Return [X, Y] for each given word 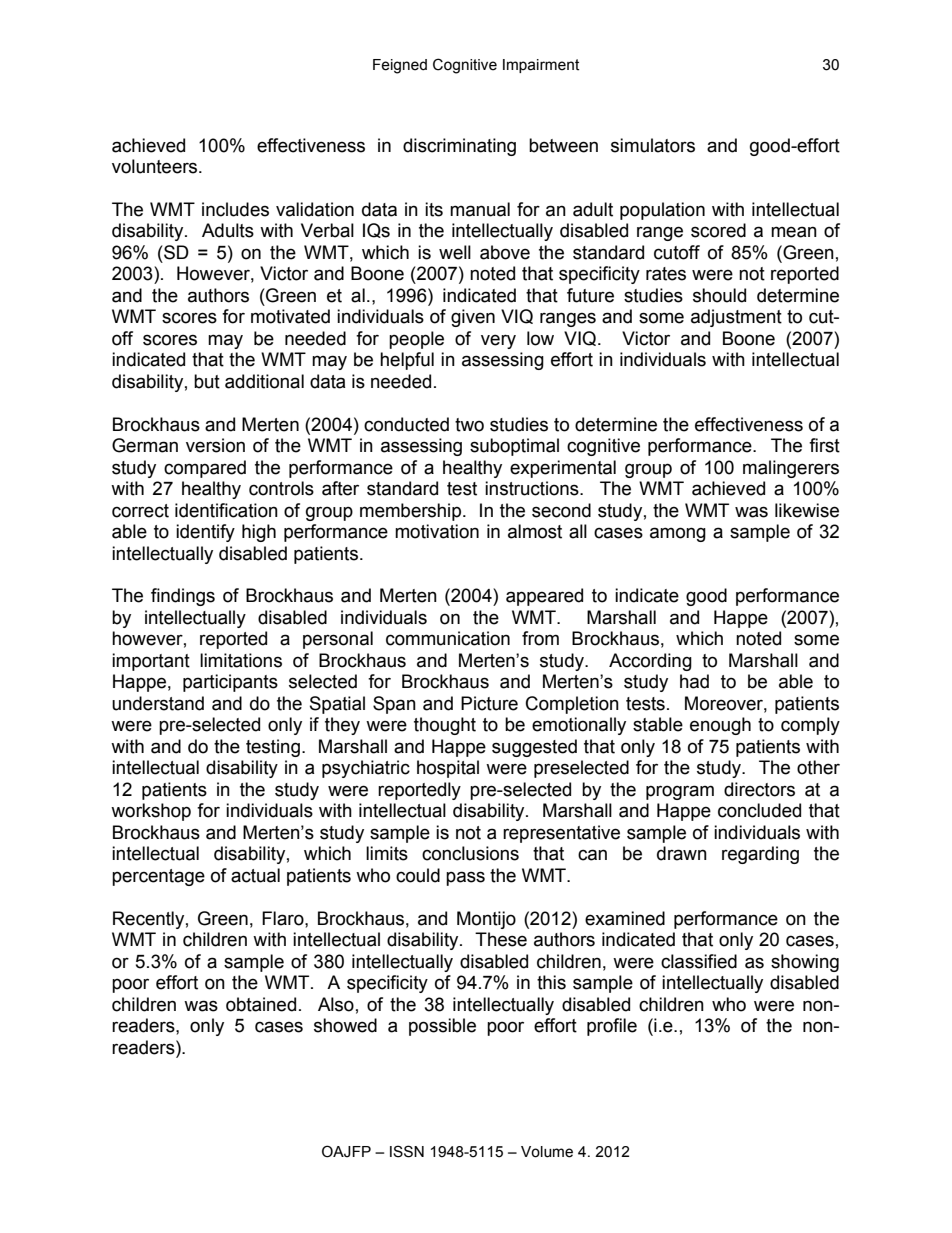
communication [448, 638]
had [694, 681]
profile [612, 1027]
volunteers [156, 166]
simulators [653, 145]
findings [183, 597]
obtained [261, 1004]
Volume [547, 1152]
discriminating [459, 147]
